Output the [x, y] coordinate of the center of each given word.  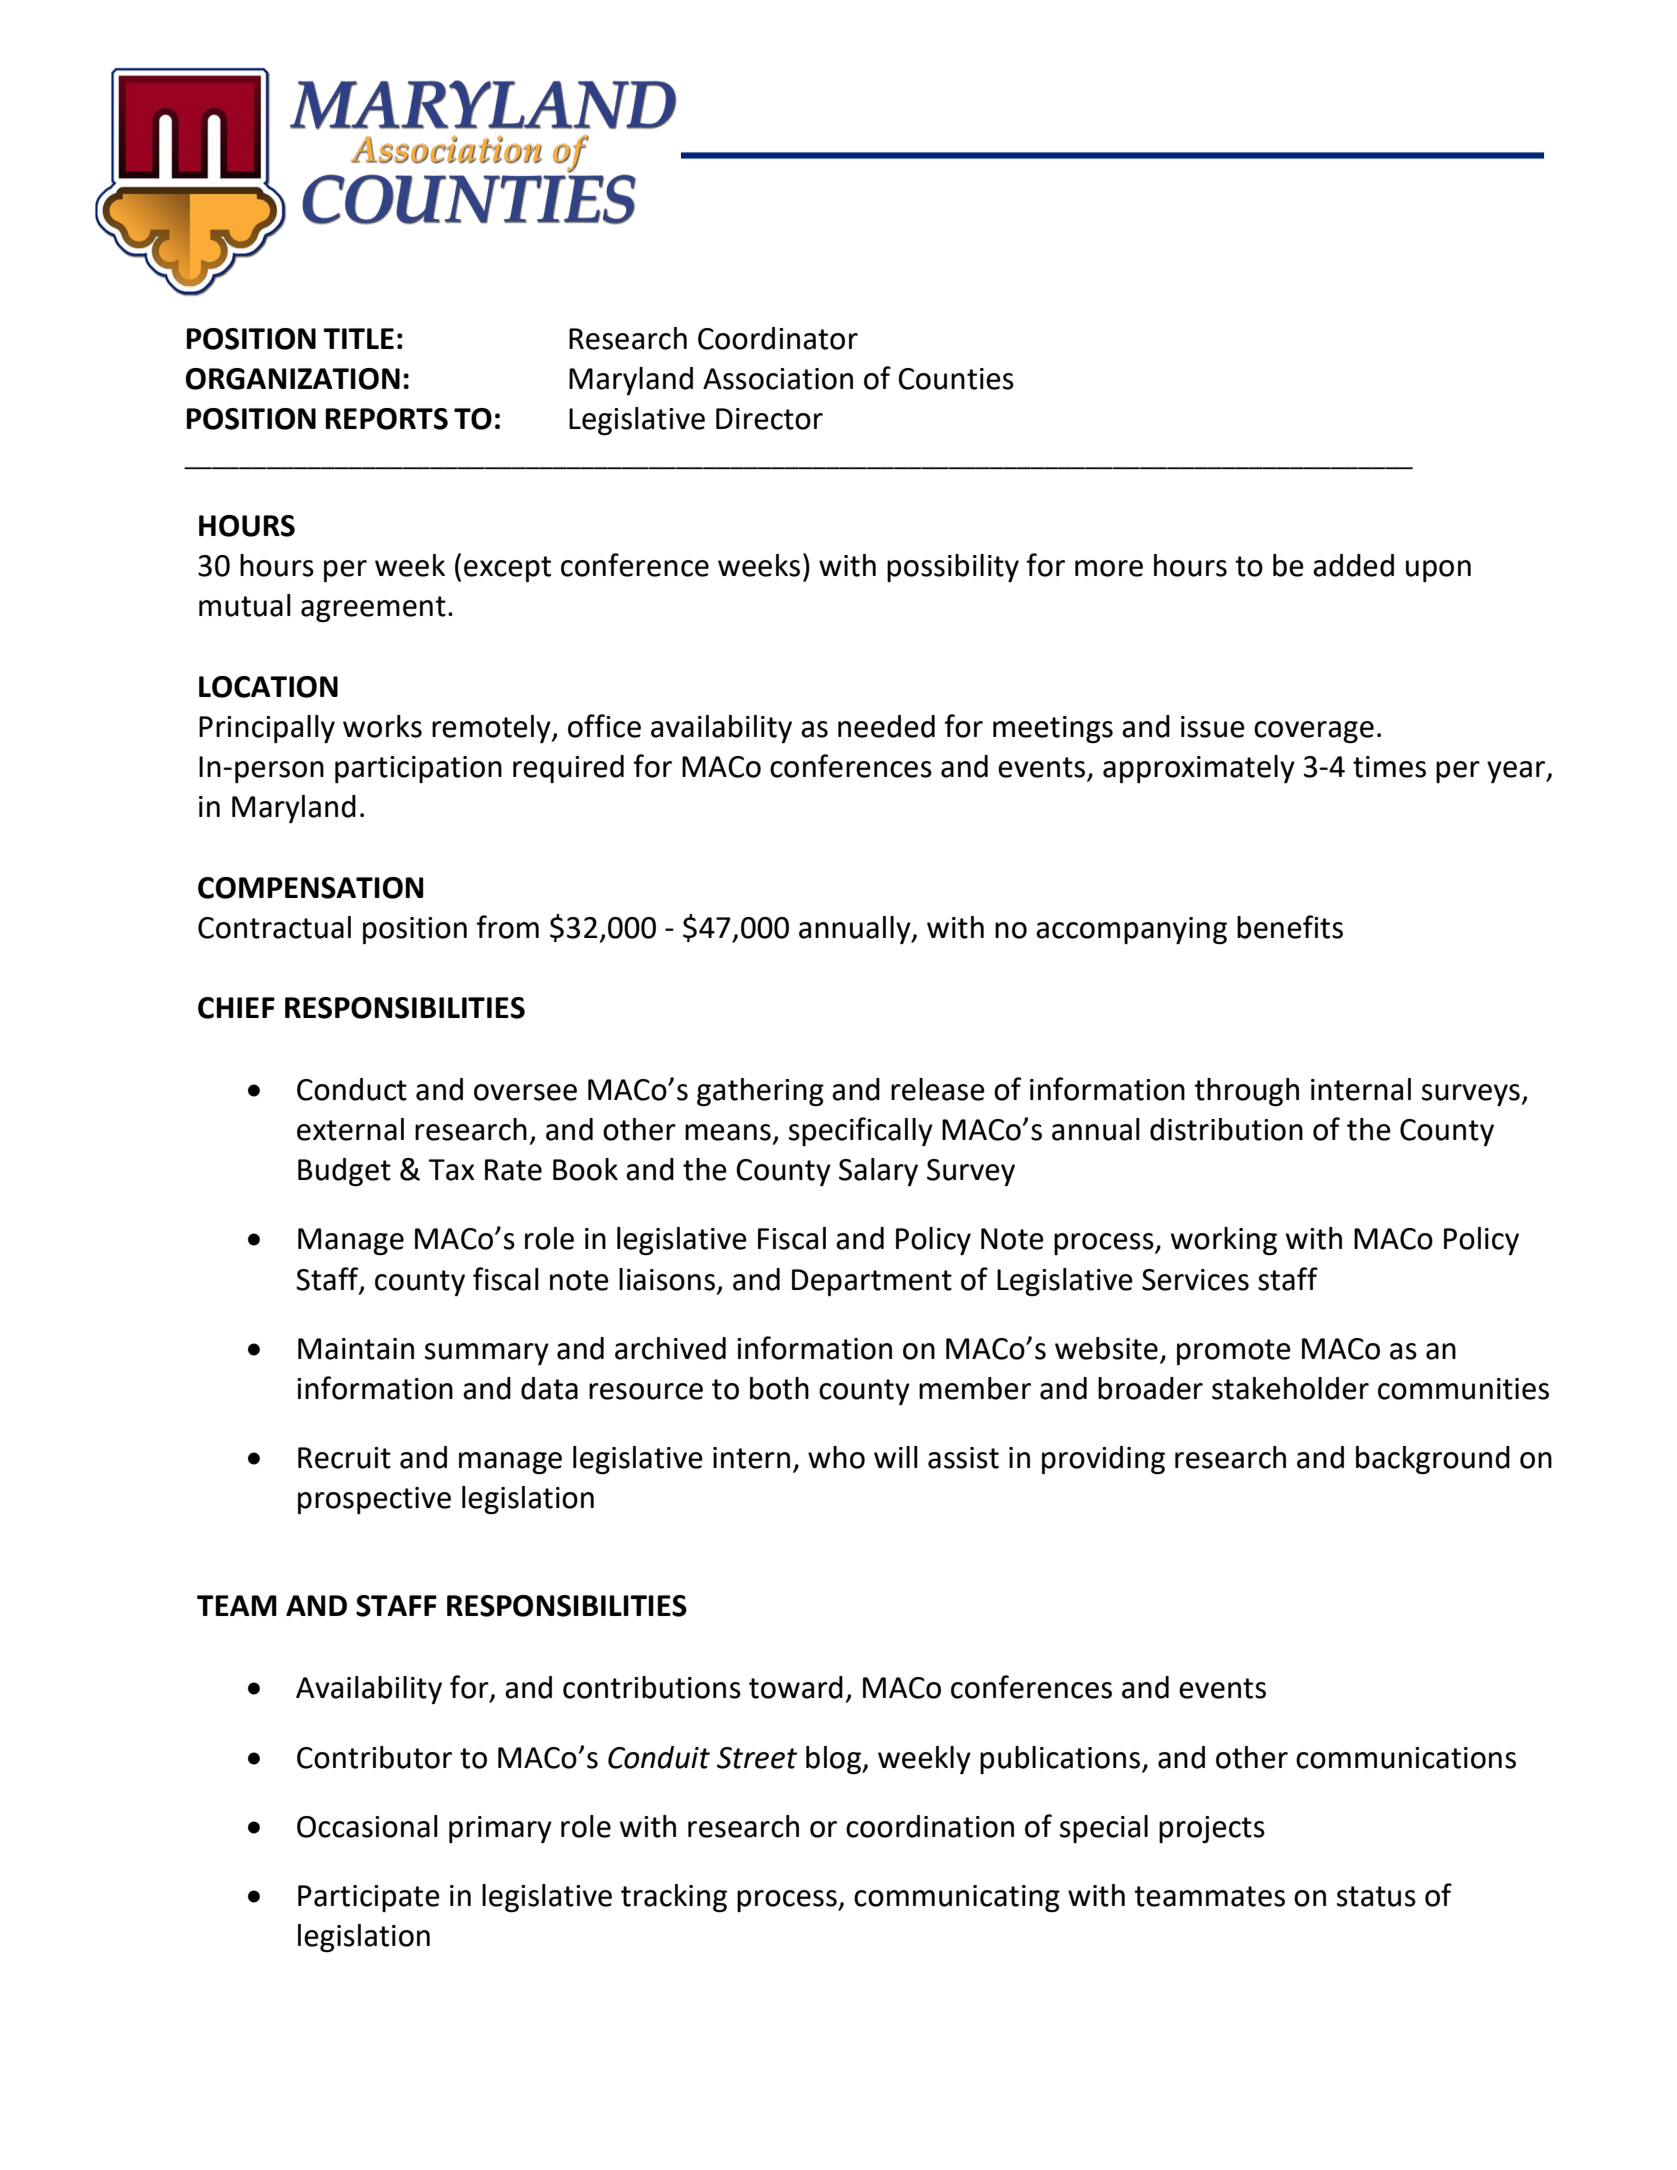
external [350, 1129]
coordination [930, 1826]
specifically [861, 1131]
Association [778, 379]
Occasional [367, 1826]
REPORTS [386, 419]
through [1246, 1092]
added [1353, 565]
